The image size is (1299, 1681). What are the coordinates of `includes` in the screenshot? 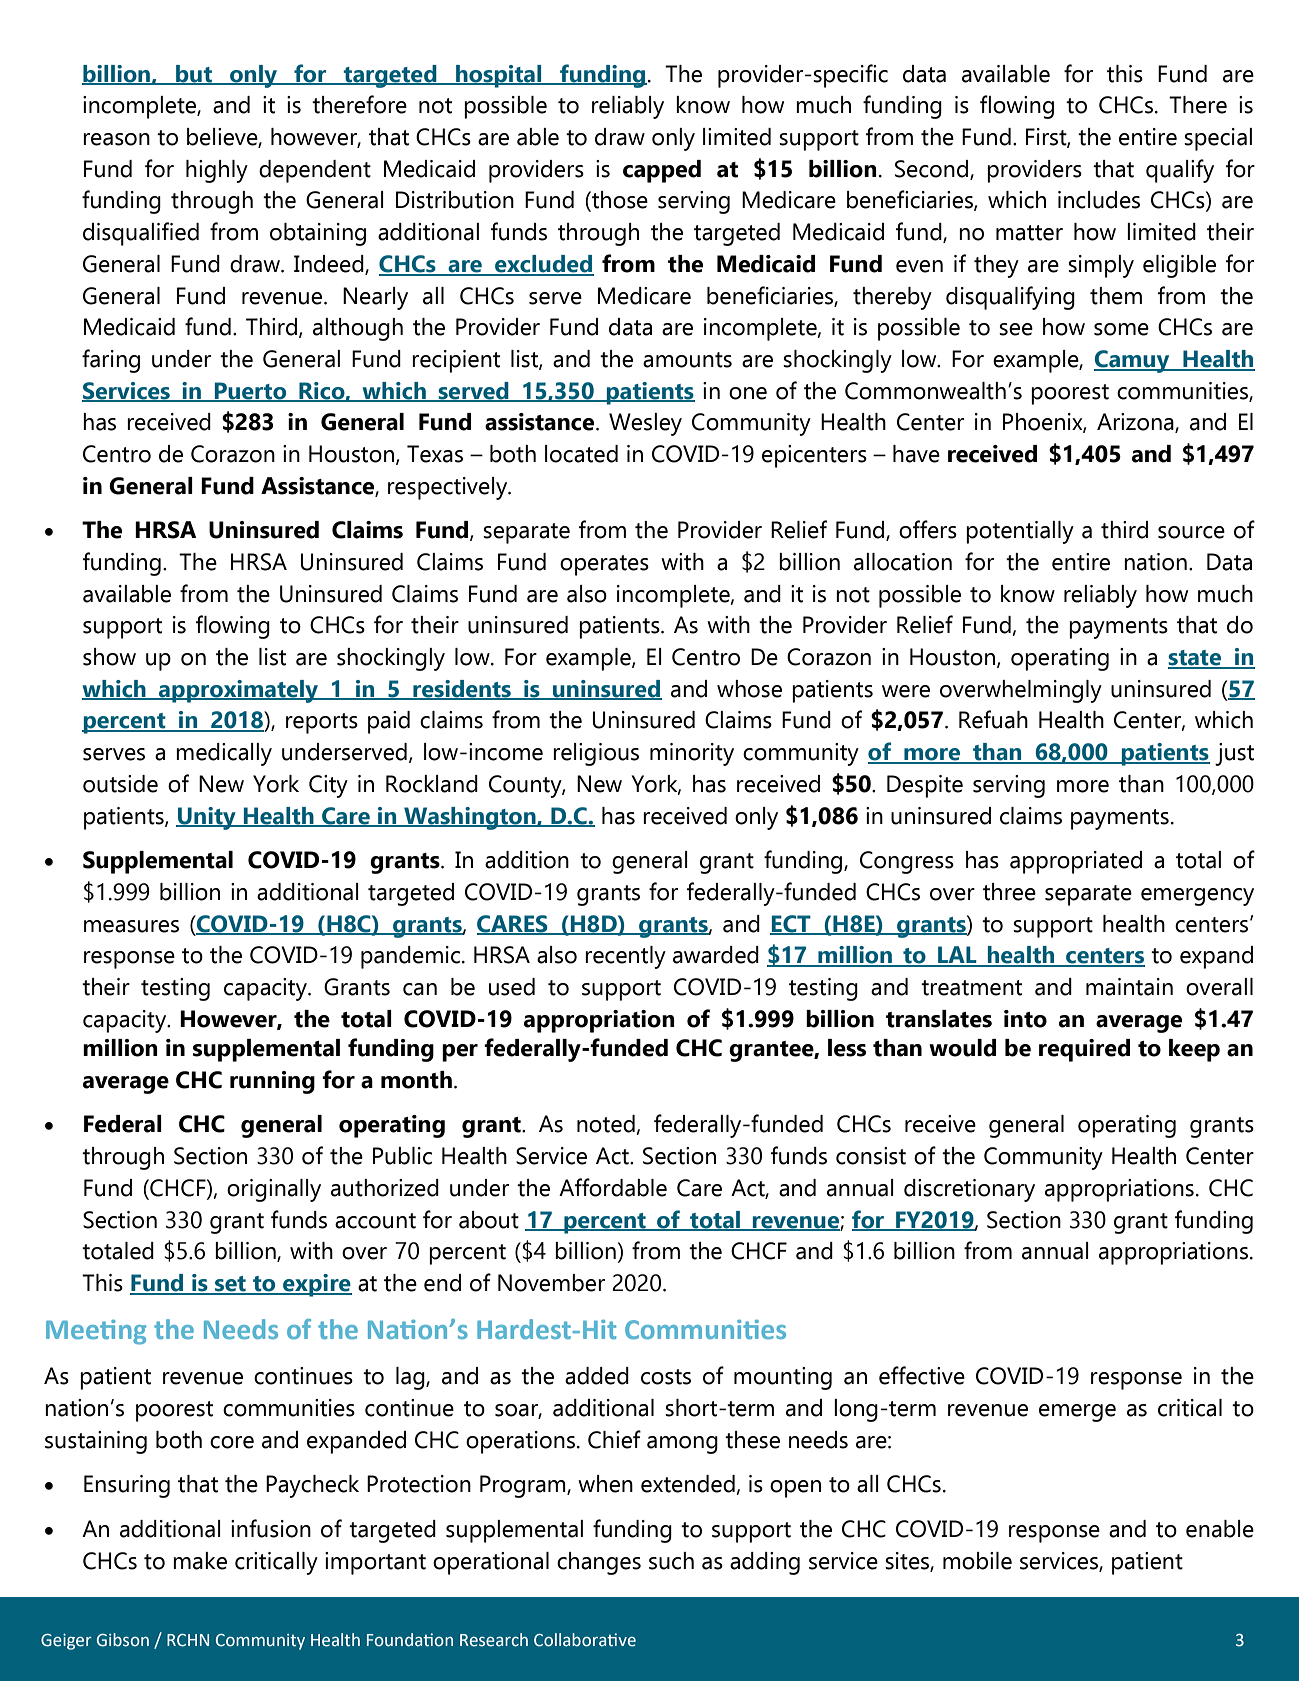 It's located at (1099, 200).
